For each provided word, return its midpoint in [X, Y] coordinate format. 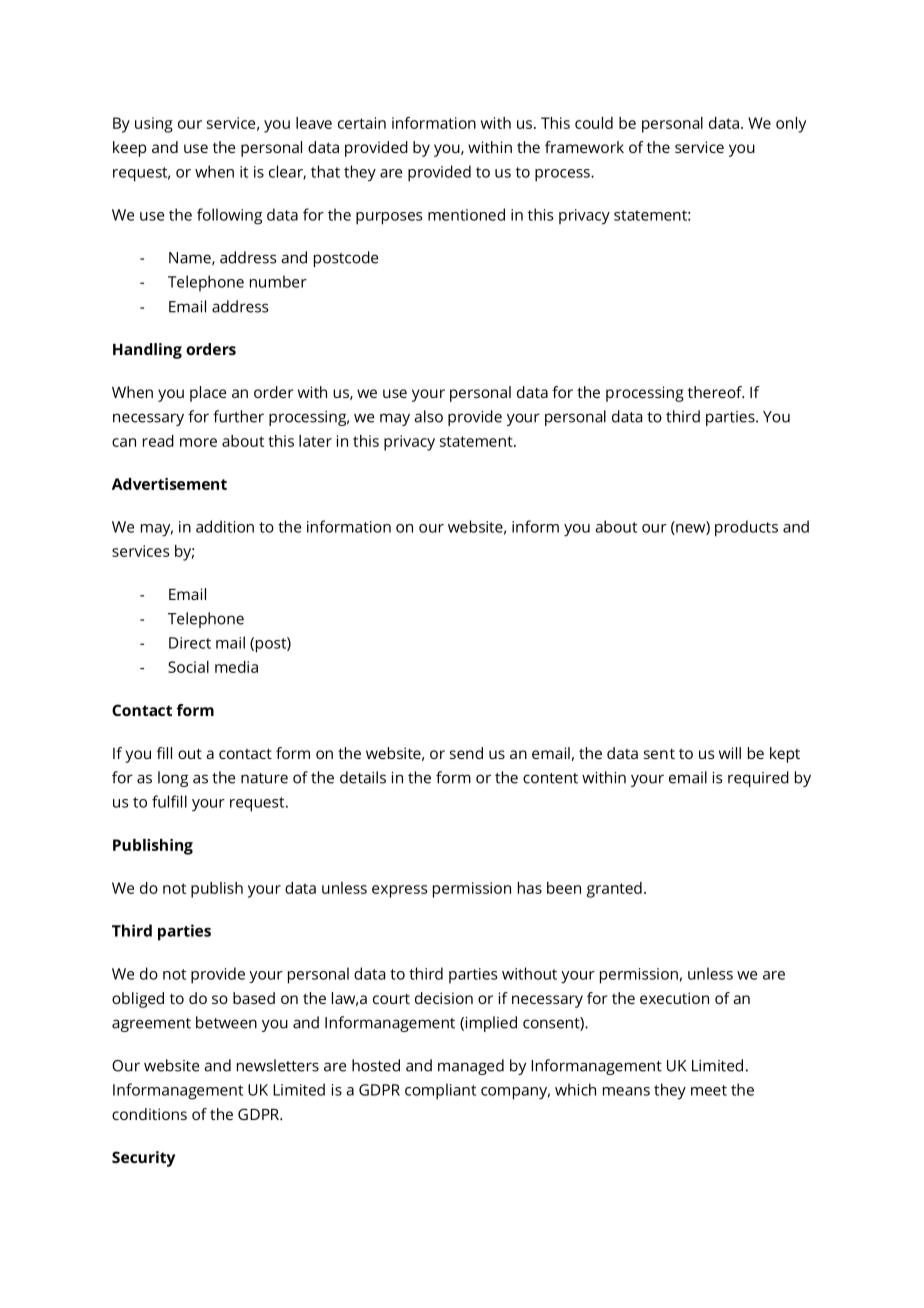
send [466, 753]
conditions [149, 1114]
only [791, 125]
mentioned [466, 214]
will [730, 753]
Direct [190, 643]
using [154, 125]
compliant [440, 1091]
